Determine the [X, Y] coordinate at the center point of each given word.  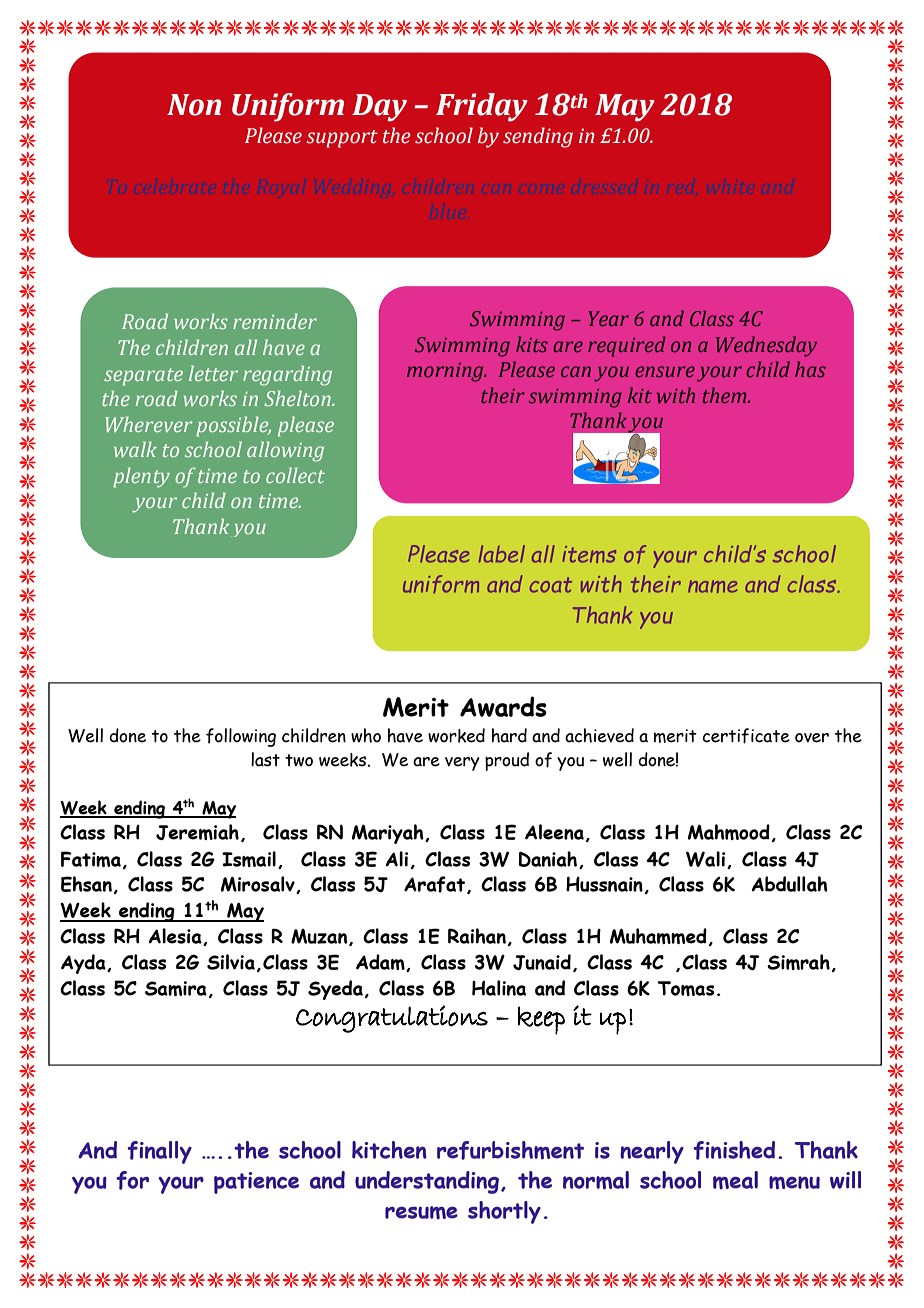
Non [194, 105]
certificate [746, 736]
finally [159, 1152]
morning [446, 372]
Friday [482, 107]
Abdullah [790, 884]
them [726, 395]
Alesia [176, 937]
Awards [503, 706]
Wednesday [766, 346]
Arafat [436, 885]
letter [213, 373]
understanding [427, 1182]
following [241, 737]
